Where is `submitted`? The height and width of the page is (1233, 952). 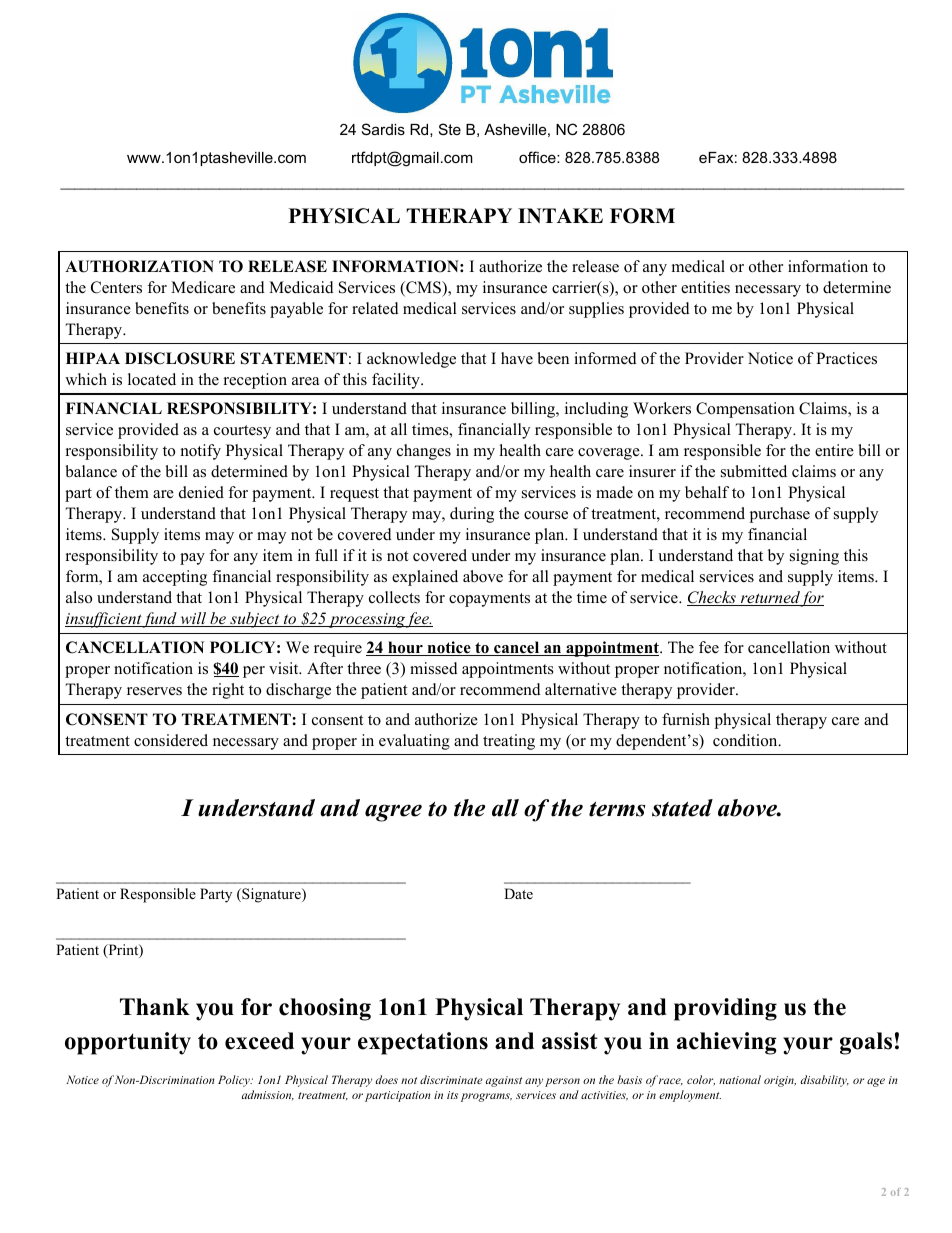
submitted is located at coordinates (754, 471).
